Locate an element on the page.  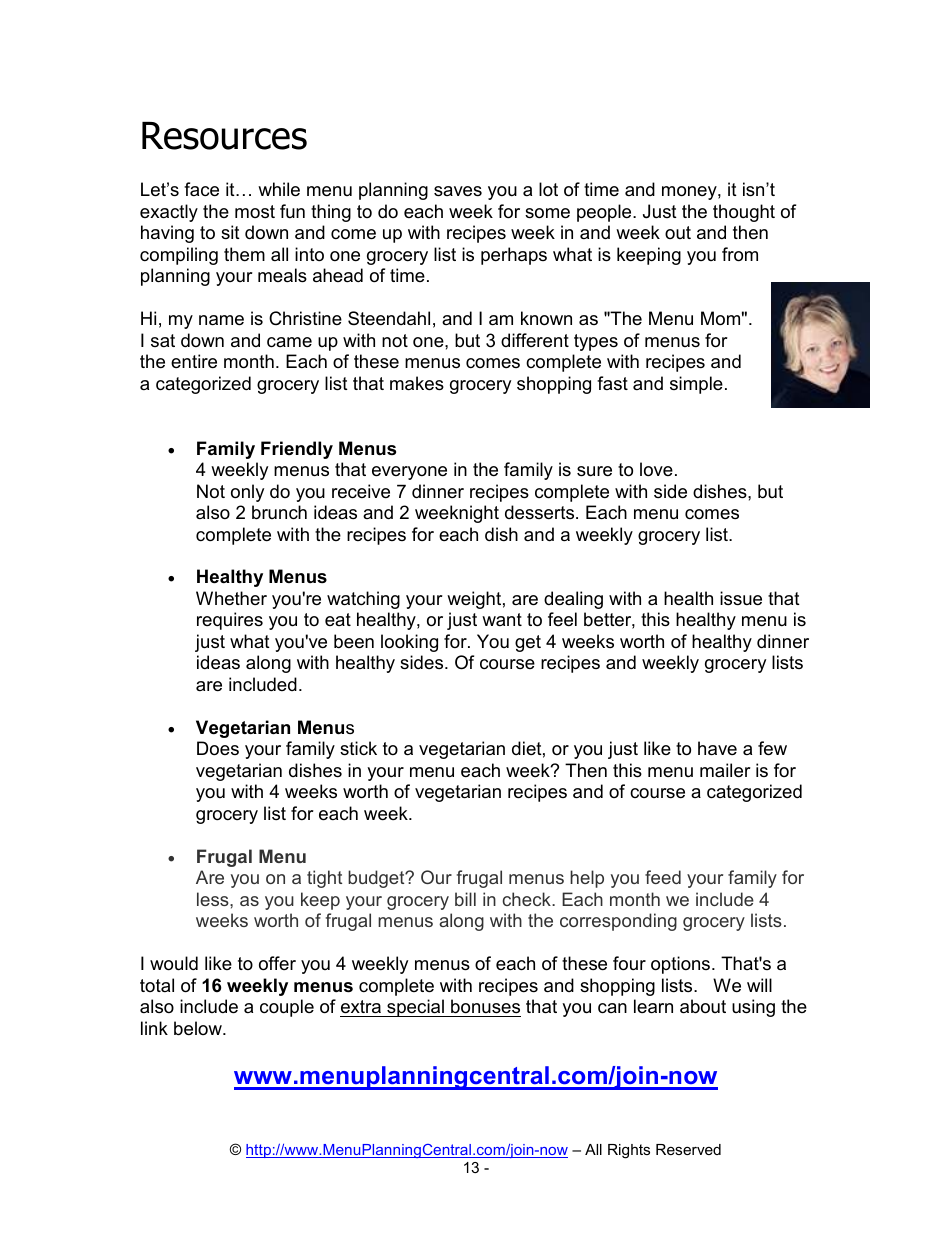
below is located at coordinates (199, 1028).
